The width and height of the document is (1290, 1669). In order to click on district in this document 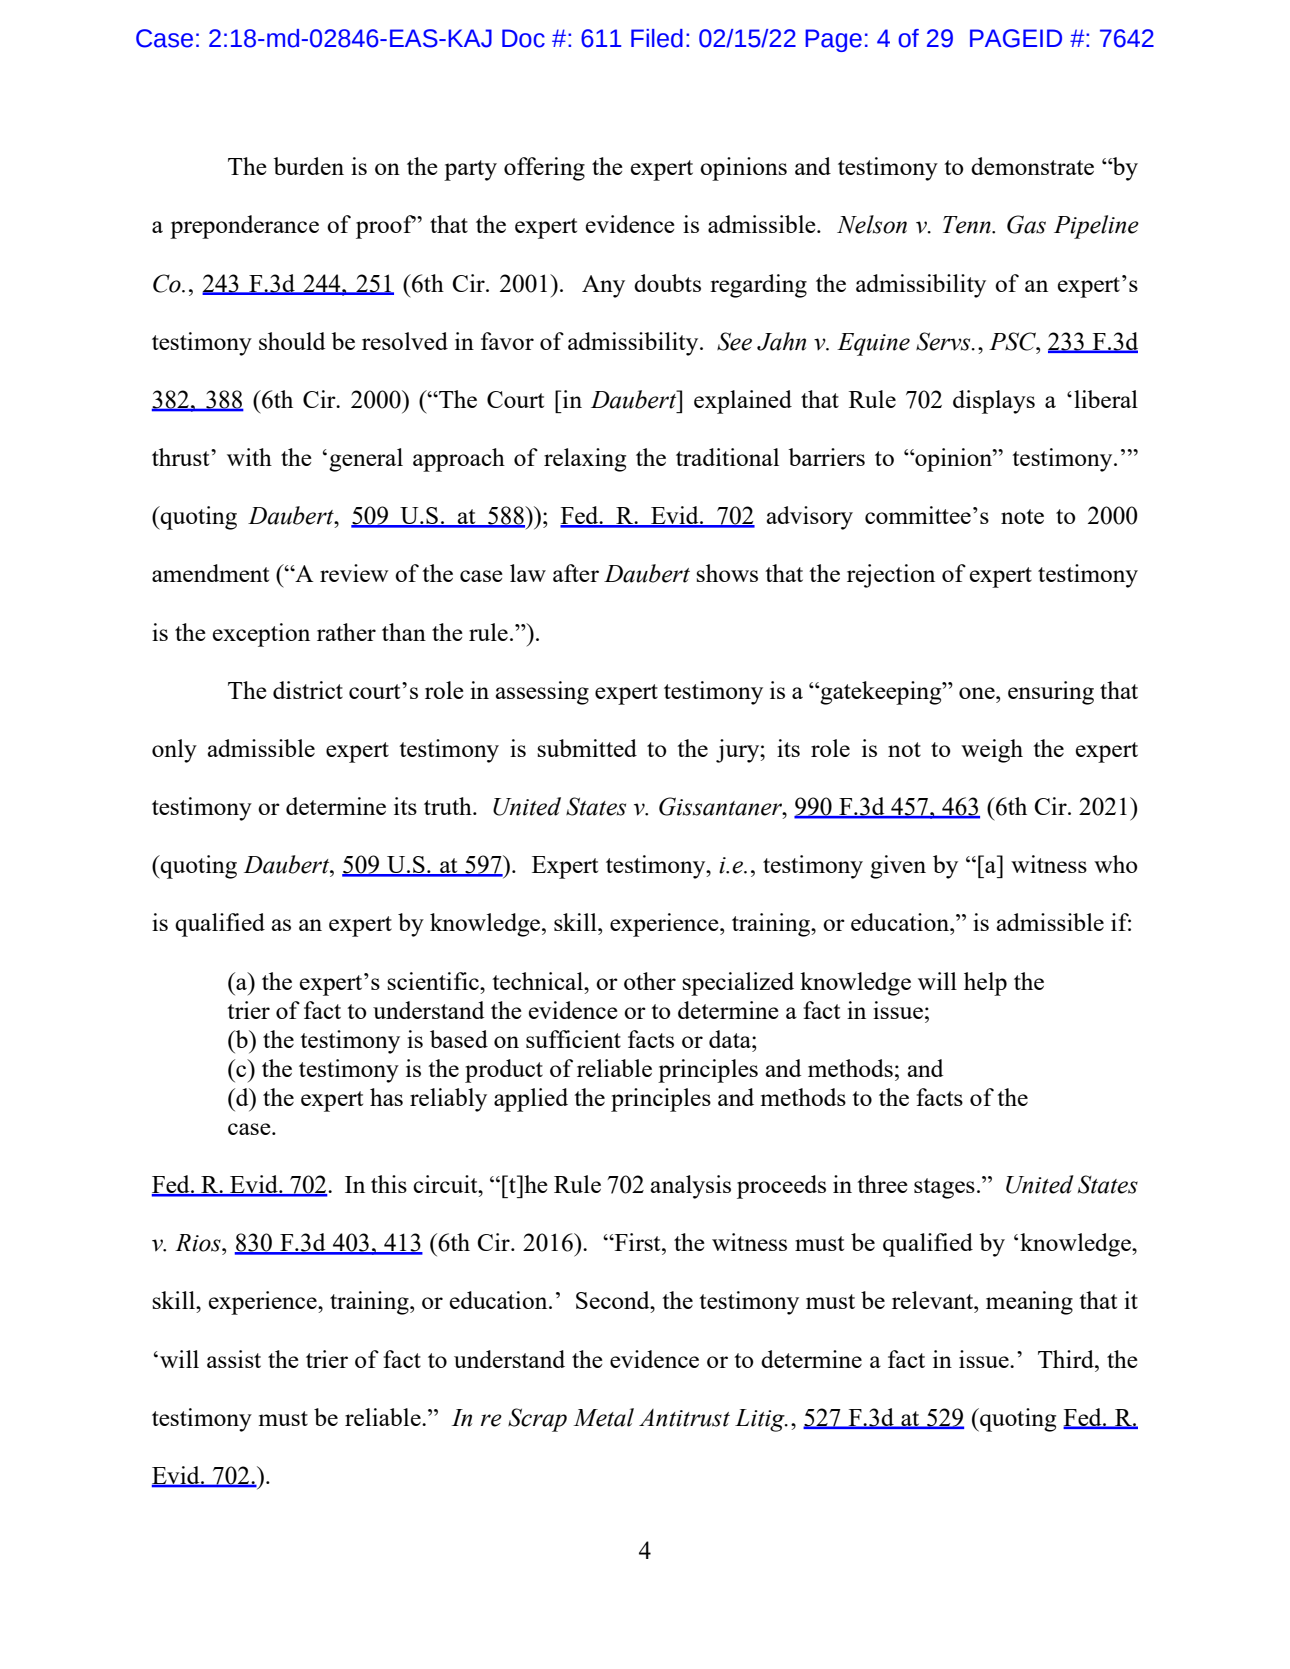, I will do `click(308, 690)`.
